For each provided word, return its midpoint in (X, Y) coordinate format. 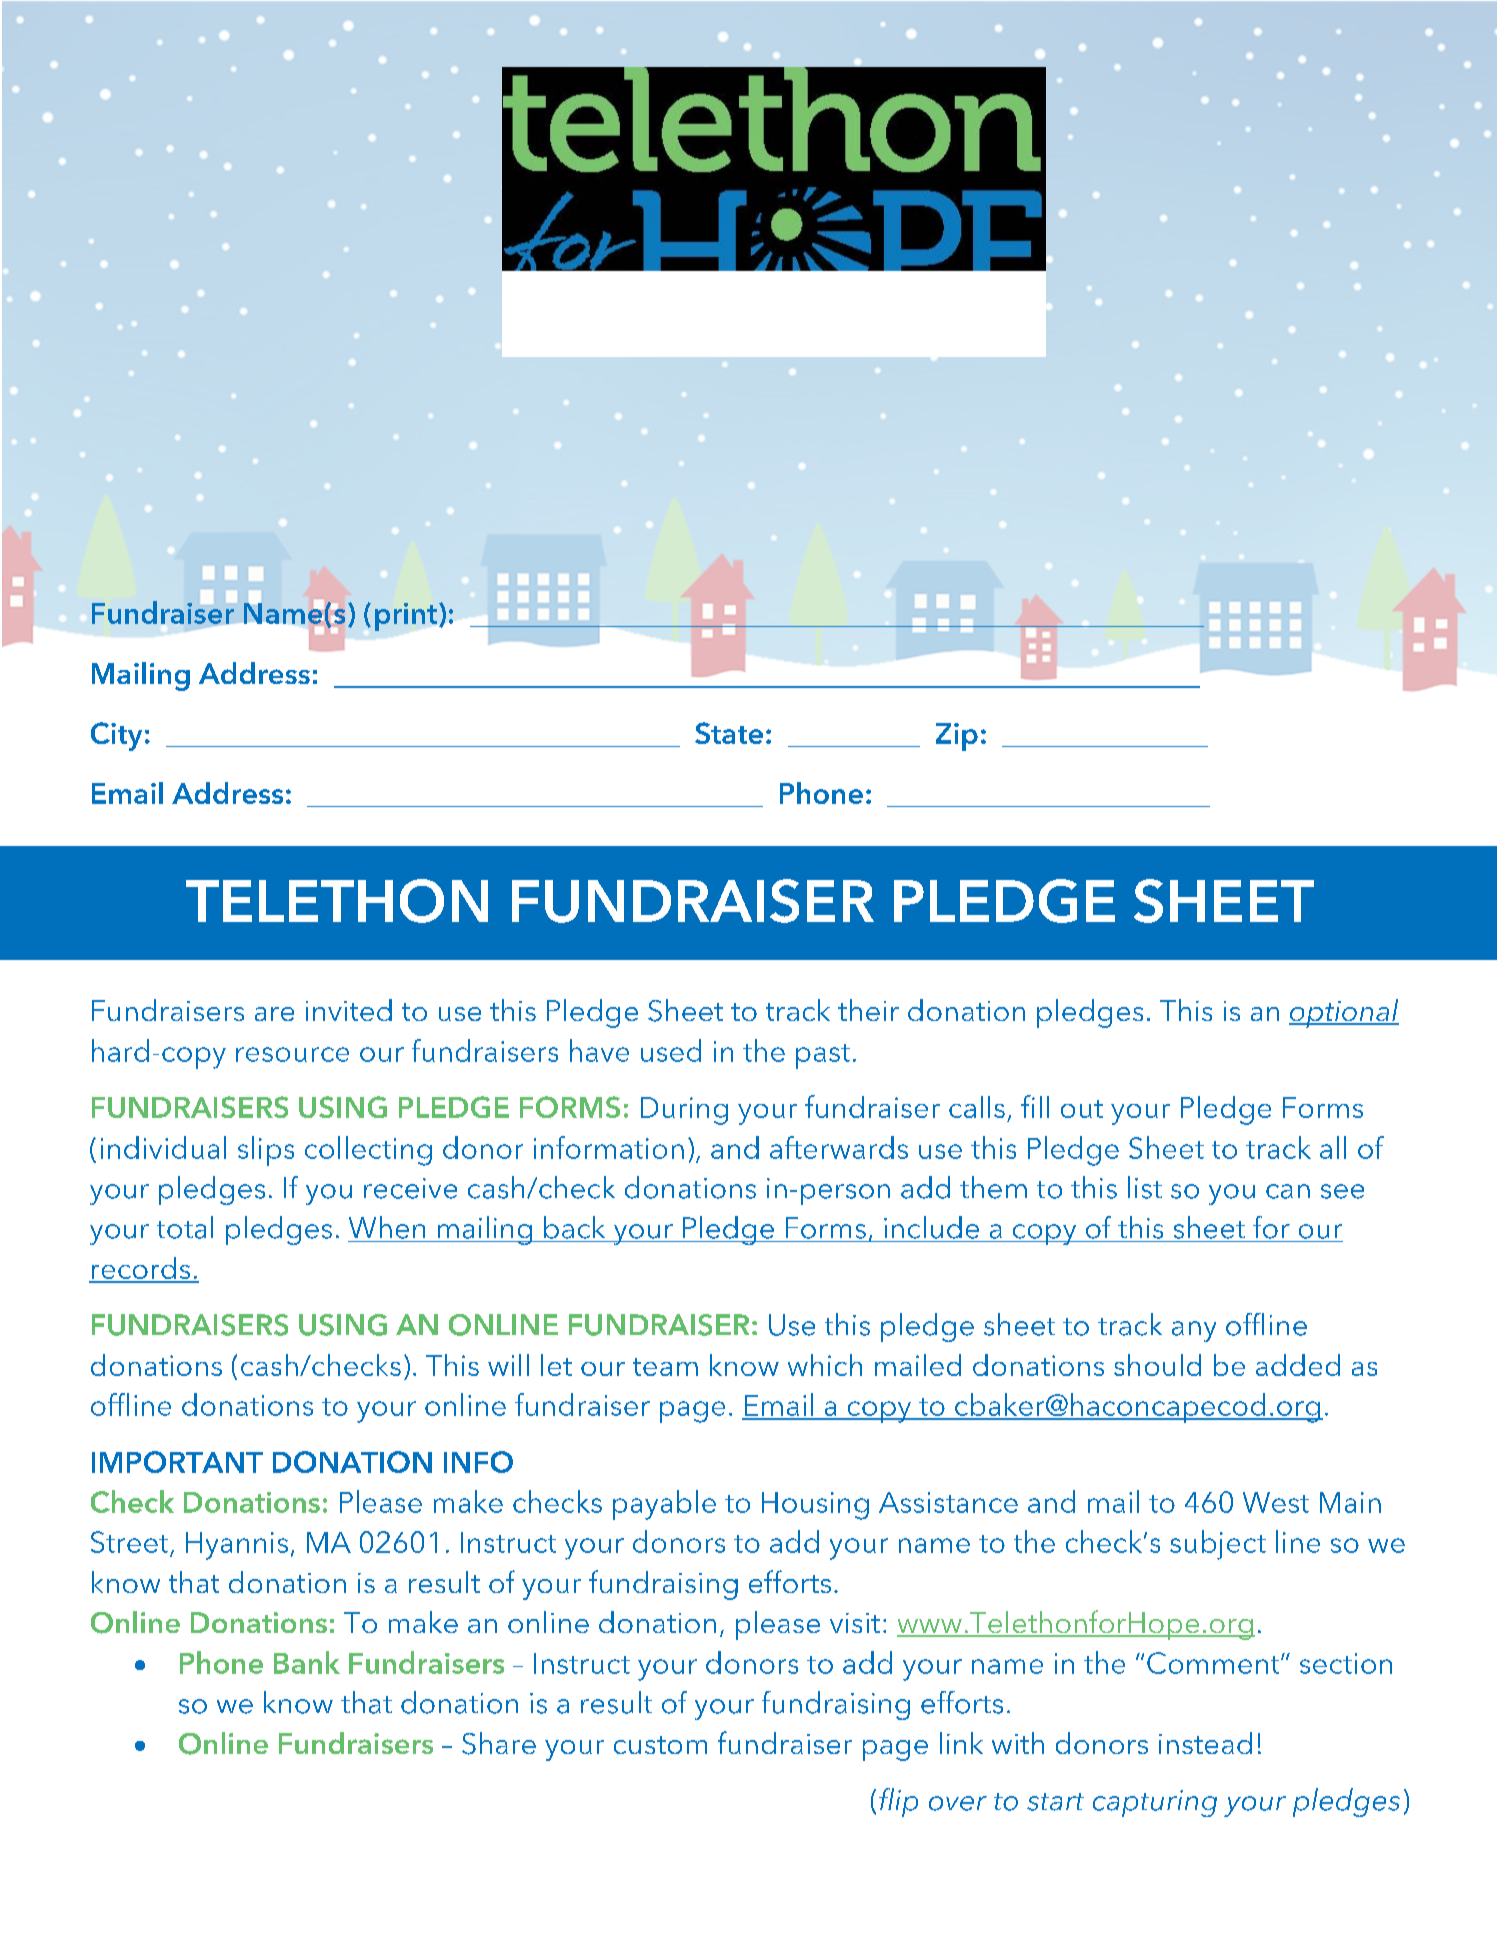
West (1276, 1502)
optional (1344, 1013)
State (729, 733)
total (185, 1227)
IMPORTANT (177, 1462)
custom (660, 1745)
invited (349, 1010)
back (574, 1227)
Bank (307, 1662)
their (868, 1010)
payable (664, 1505)
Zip (957, 737)
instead (1205, 1743)
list (1145, 1187)
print (406, 617)
